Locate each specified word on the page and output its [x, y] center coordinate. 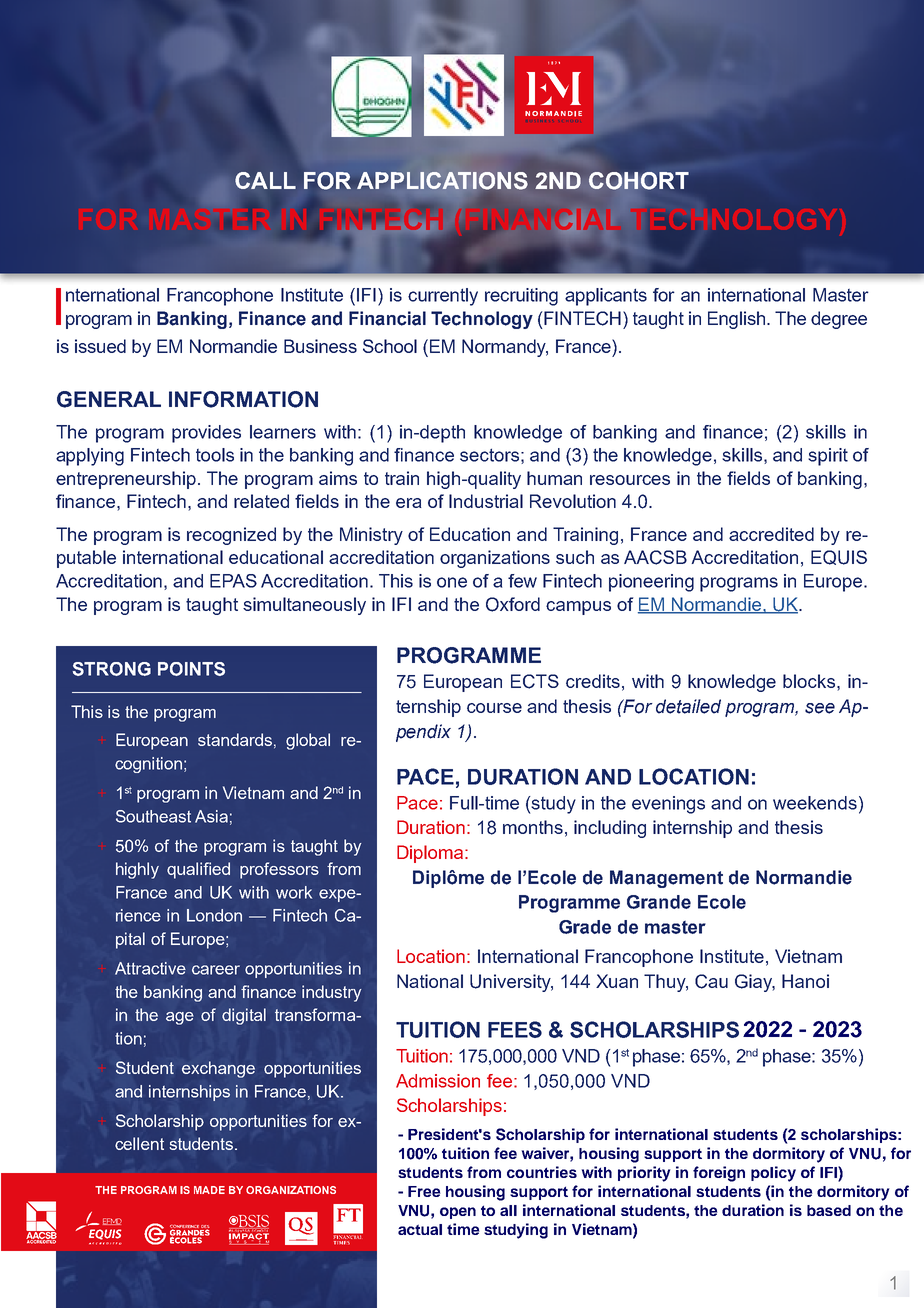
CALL [265, 180]
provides [206, 434]
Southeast [153, 816]
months [533, 827]
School [390, 346]
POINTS [191, 669]
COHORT [639, 181]
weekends [815, 803]
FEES [515, 1029]
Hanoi [805, 981]
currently [443, 297]
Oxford [513, 604]
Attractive [150, 968]
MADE [209, 1190]
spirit [828, 457]
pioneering [651, 583]
